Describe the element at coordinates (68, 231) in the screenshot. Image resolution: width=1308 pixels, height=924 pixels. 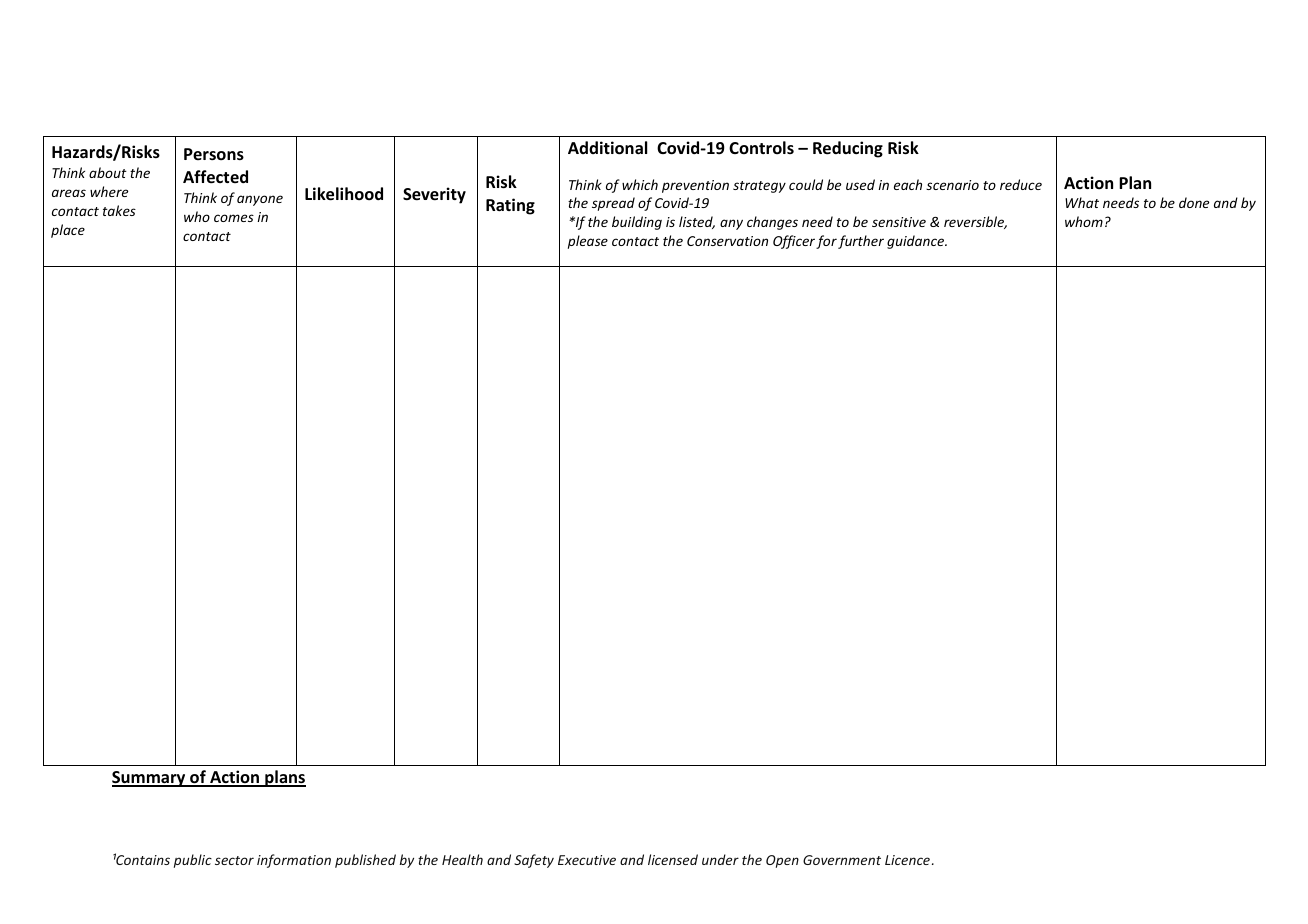
I see `place` at that location.
